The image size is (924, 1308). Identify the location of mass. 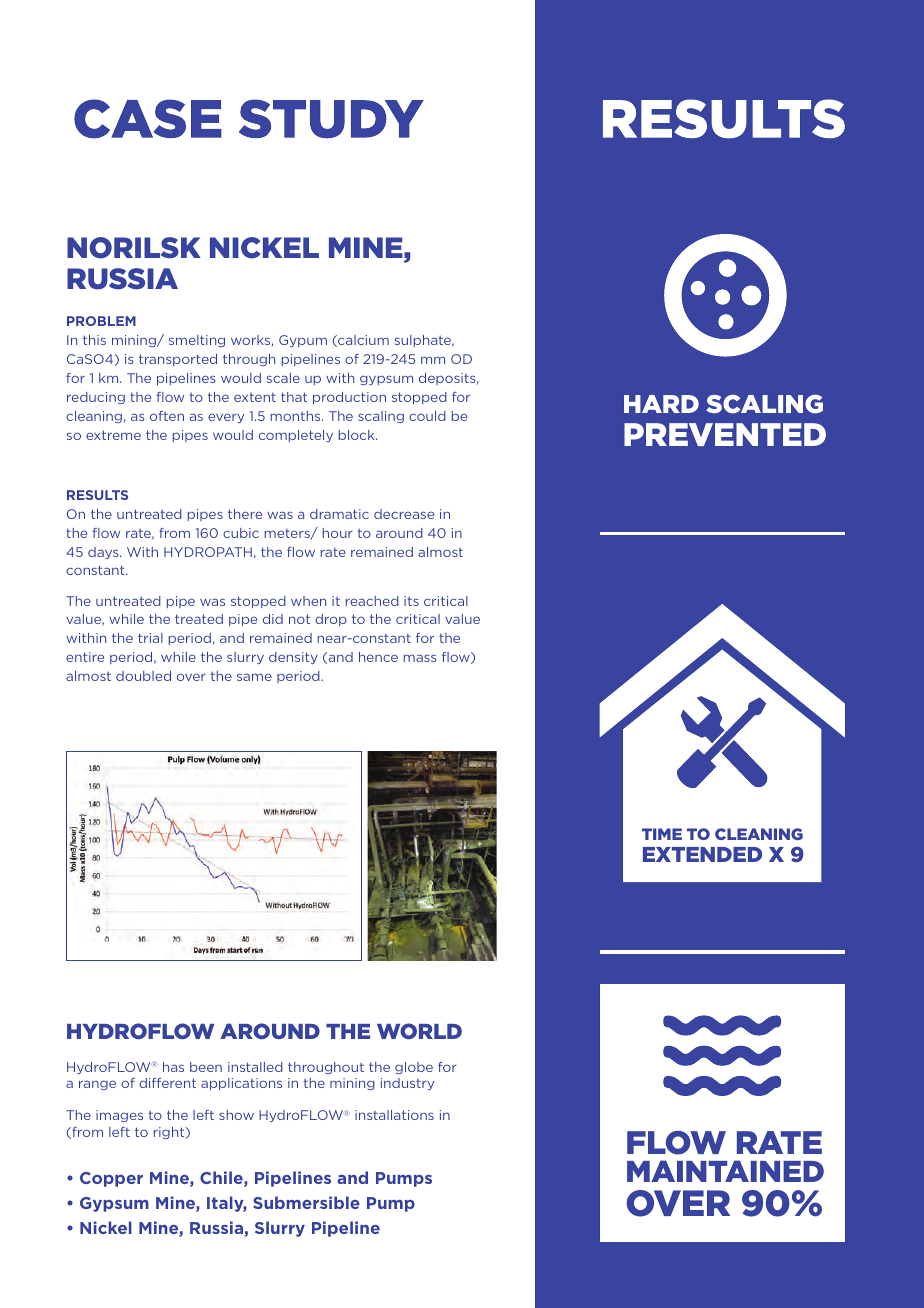
(420, 658).
